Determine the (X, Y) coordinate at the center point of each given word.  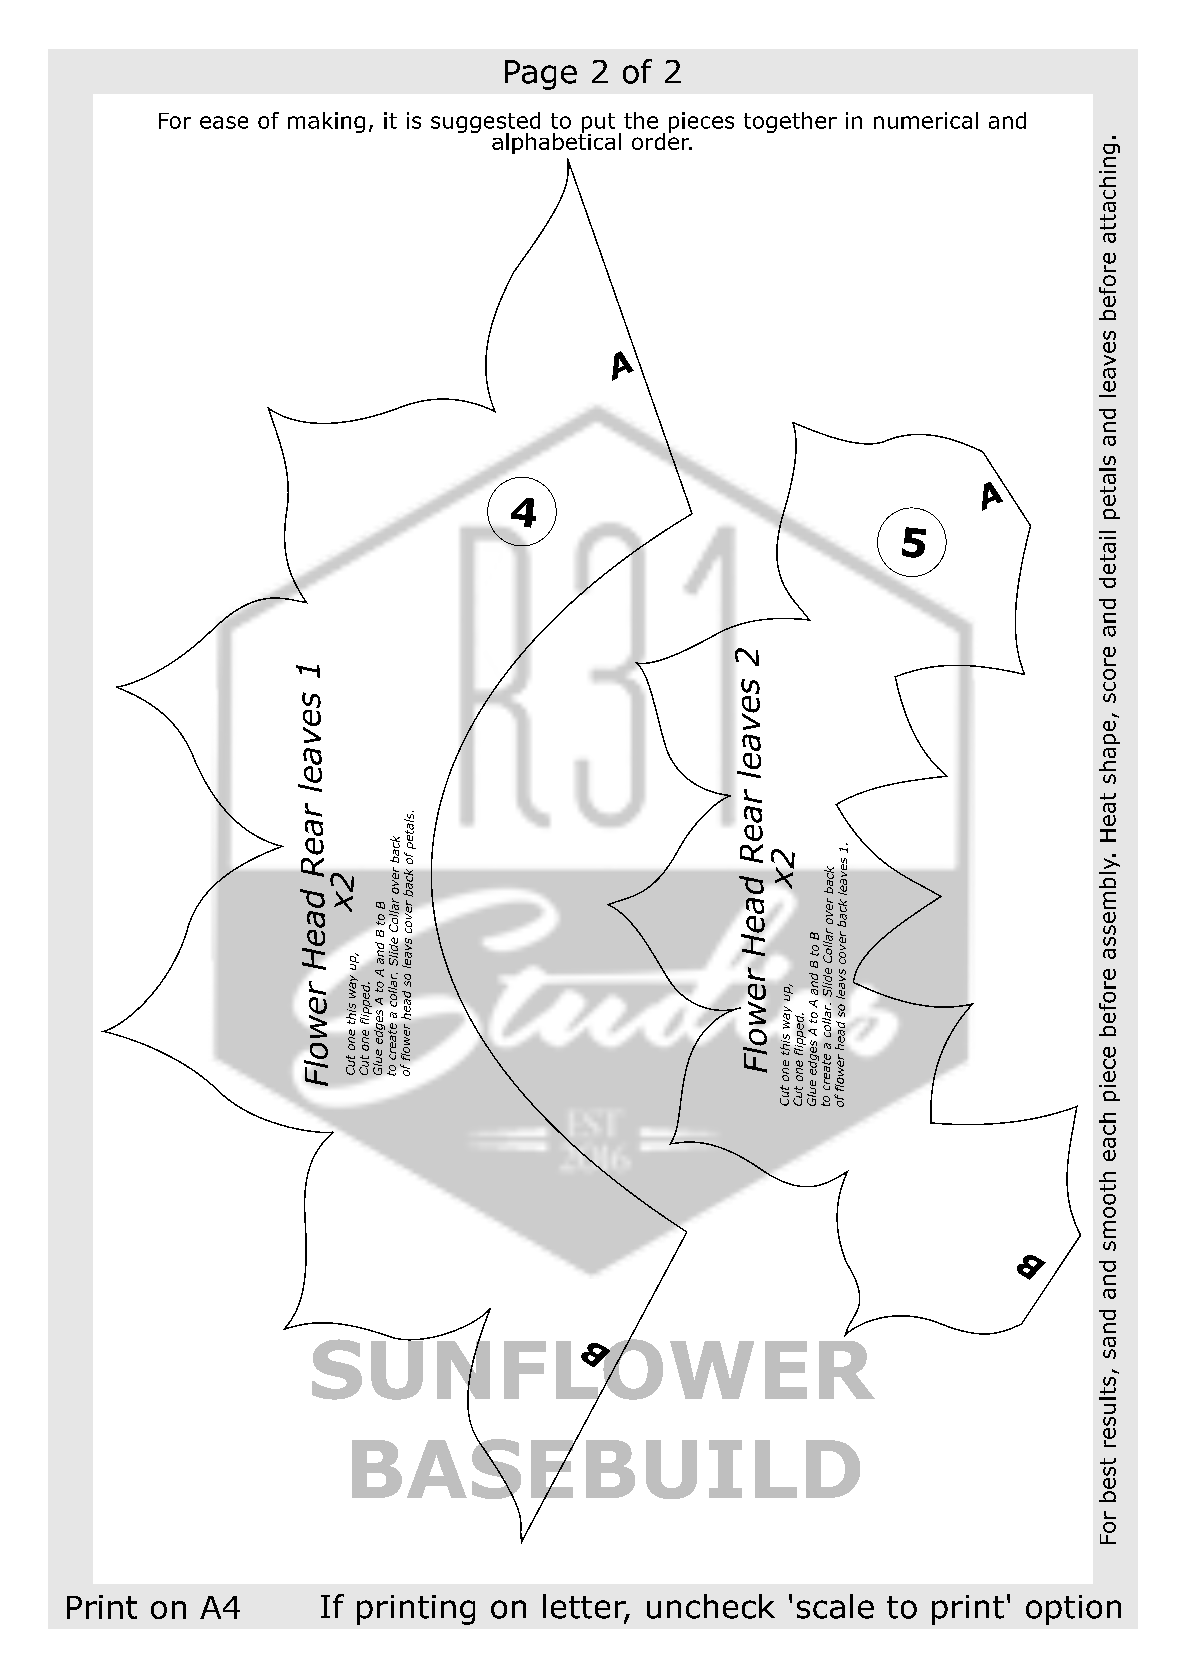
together (790, 122)
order (662, 140)
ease (224, 122)
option (1073, 1610)
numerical (926, 120)
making (326, 122)
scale (835, 1606)
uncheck (711, 1606)
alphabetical (556, 142)
